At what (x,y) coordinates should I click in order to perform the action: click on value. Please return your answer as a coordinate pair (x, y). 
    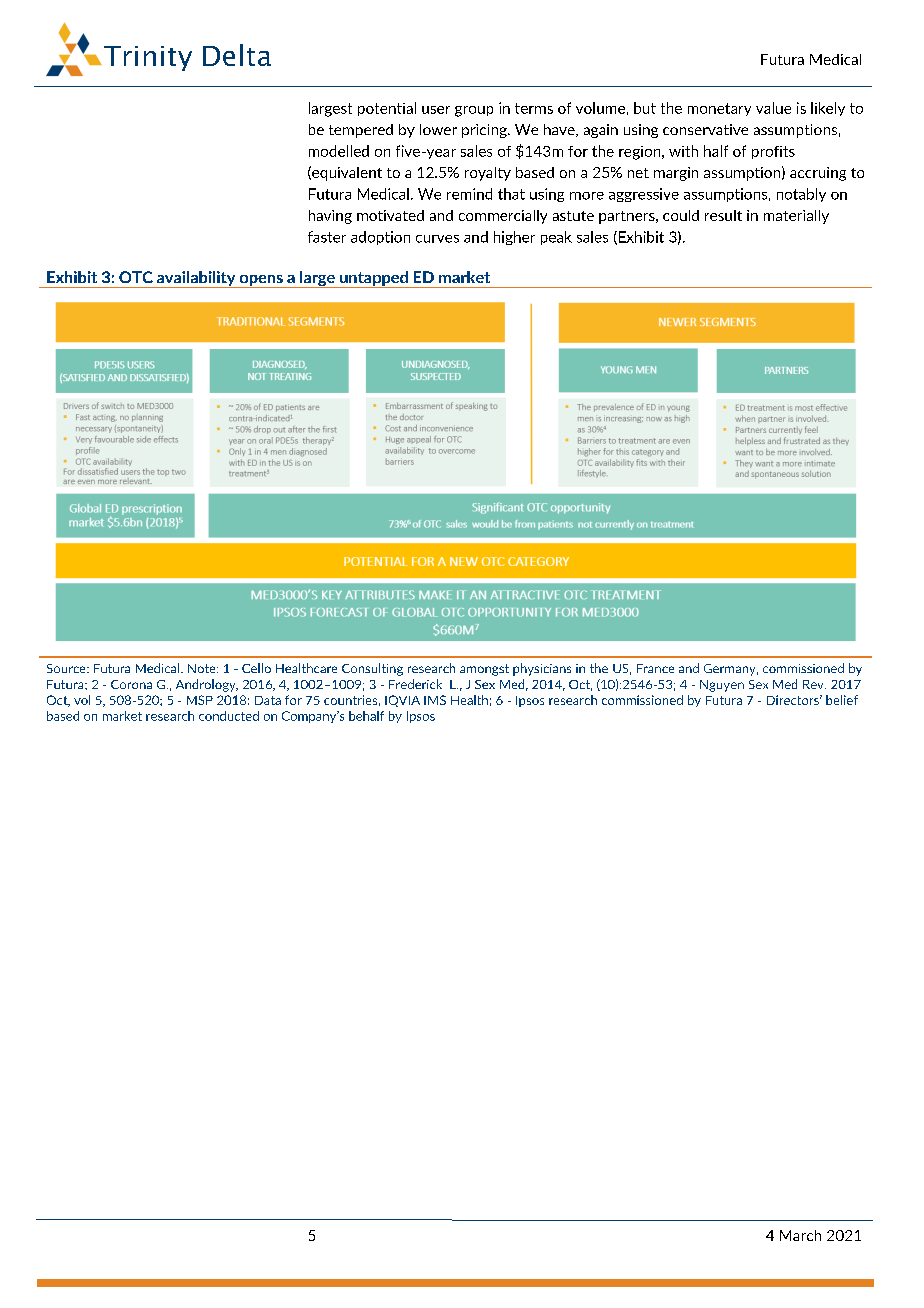
    Looking at the image, I should click on (773, 108).
